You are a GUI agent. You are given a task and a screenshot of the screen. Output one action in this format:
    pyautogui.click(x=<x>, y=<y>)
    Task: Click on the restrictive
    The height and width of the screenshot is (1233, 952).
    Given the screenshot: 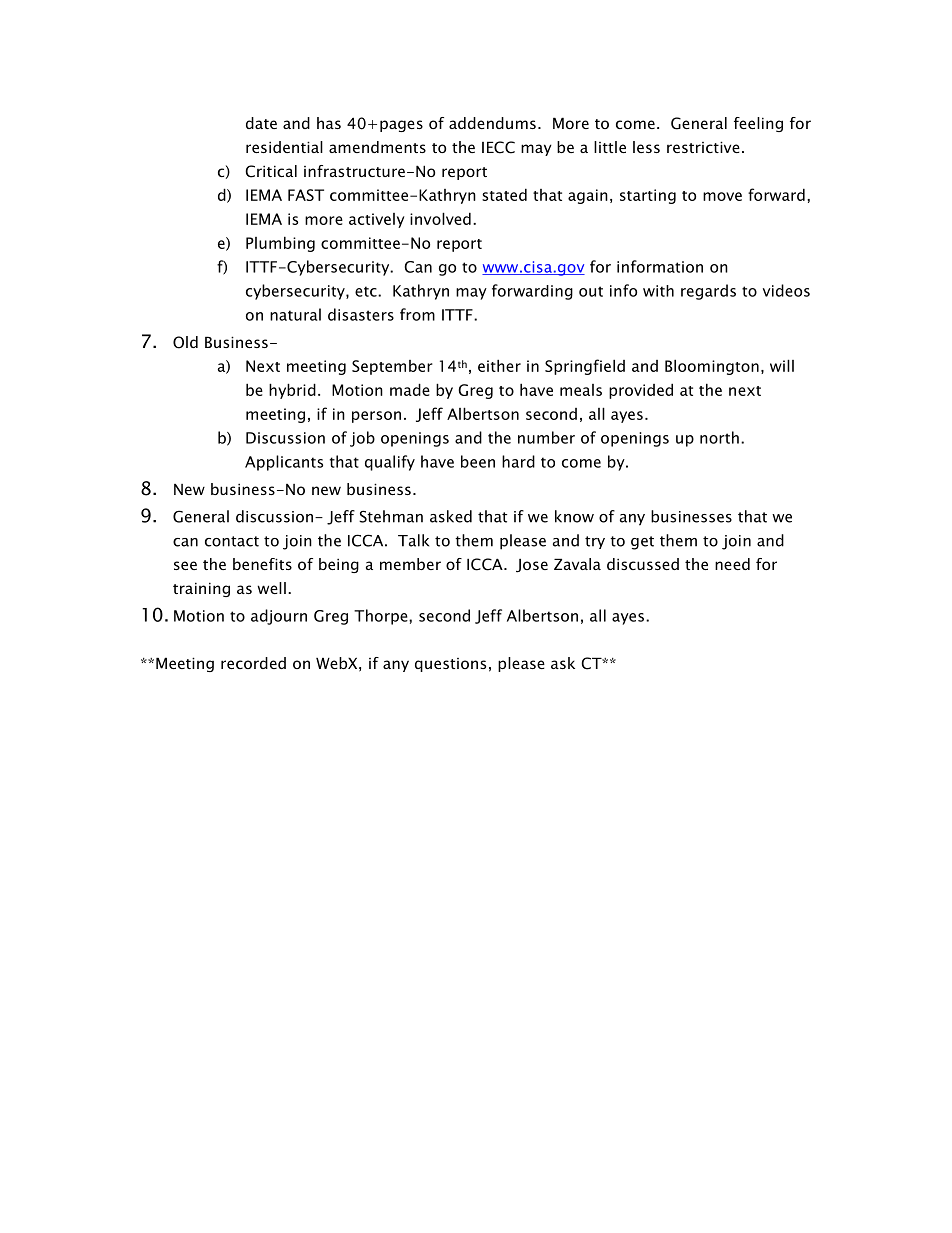 What is the action you would take?
    pyautogui.click(x=703, y=147)
